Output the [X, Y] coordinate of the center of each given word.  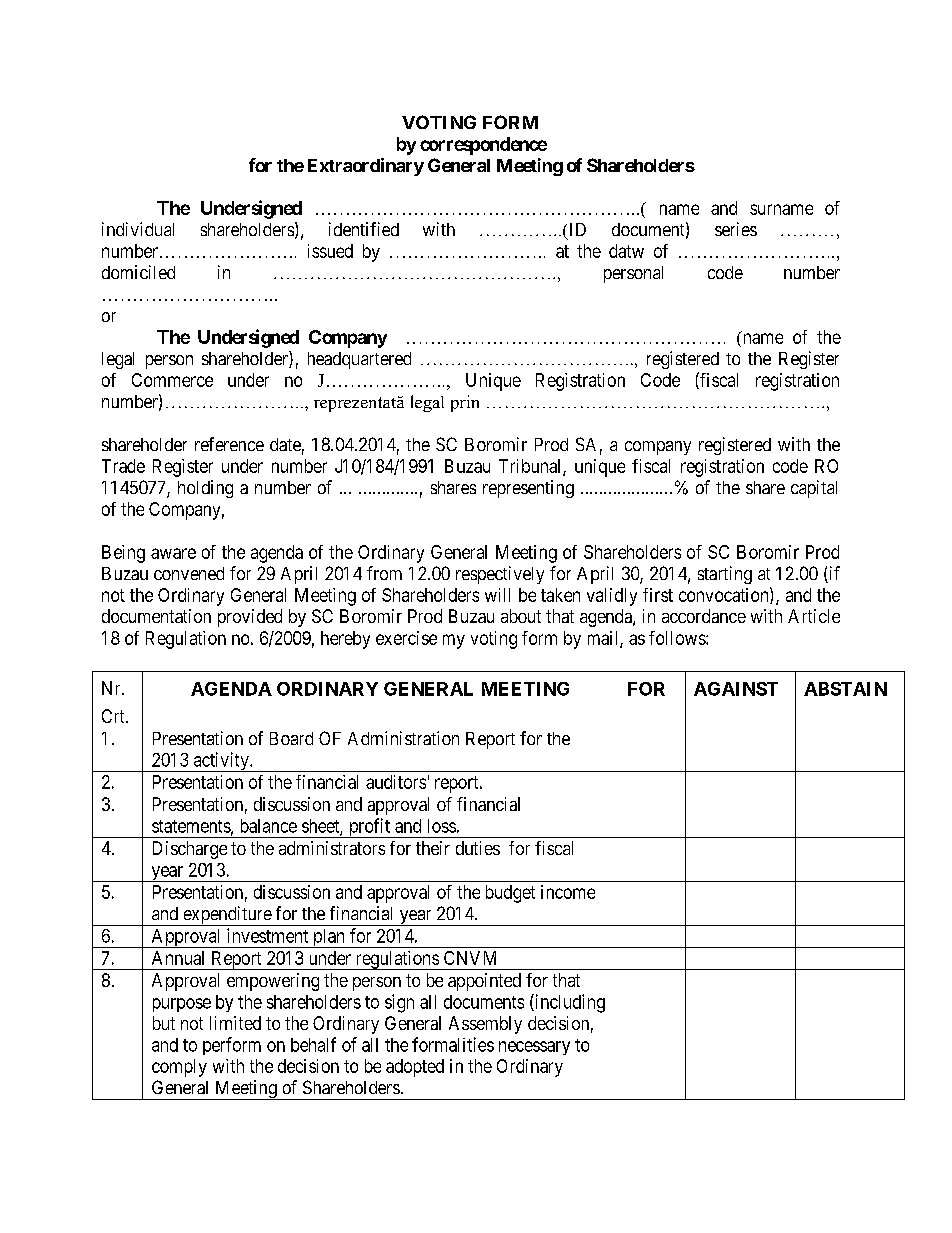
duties [478, 848]
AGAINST [736, 689]
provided [250, 618]
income [568, 892]
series [736, 229]
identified [364, 229]
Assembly [485, 1025]
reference [229, 444]
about [521, 616]
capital [814, 489]
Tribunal [531, 467]
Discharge [190, 850]
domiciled [138, 272]
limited [235, 1023]
